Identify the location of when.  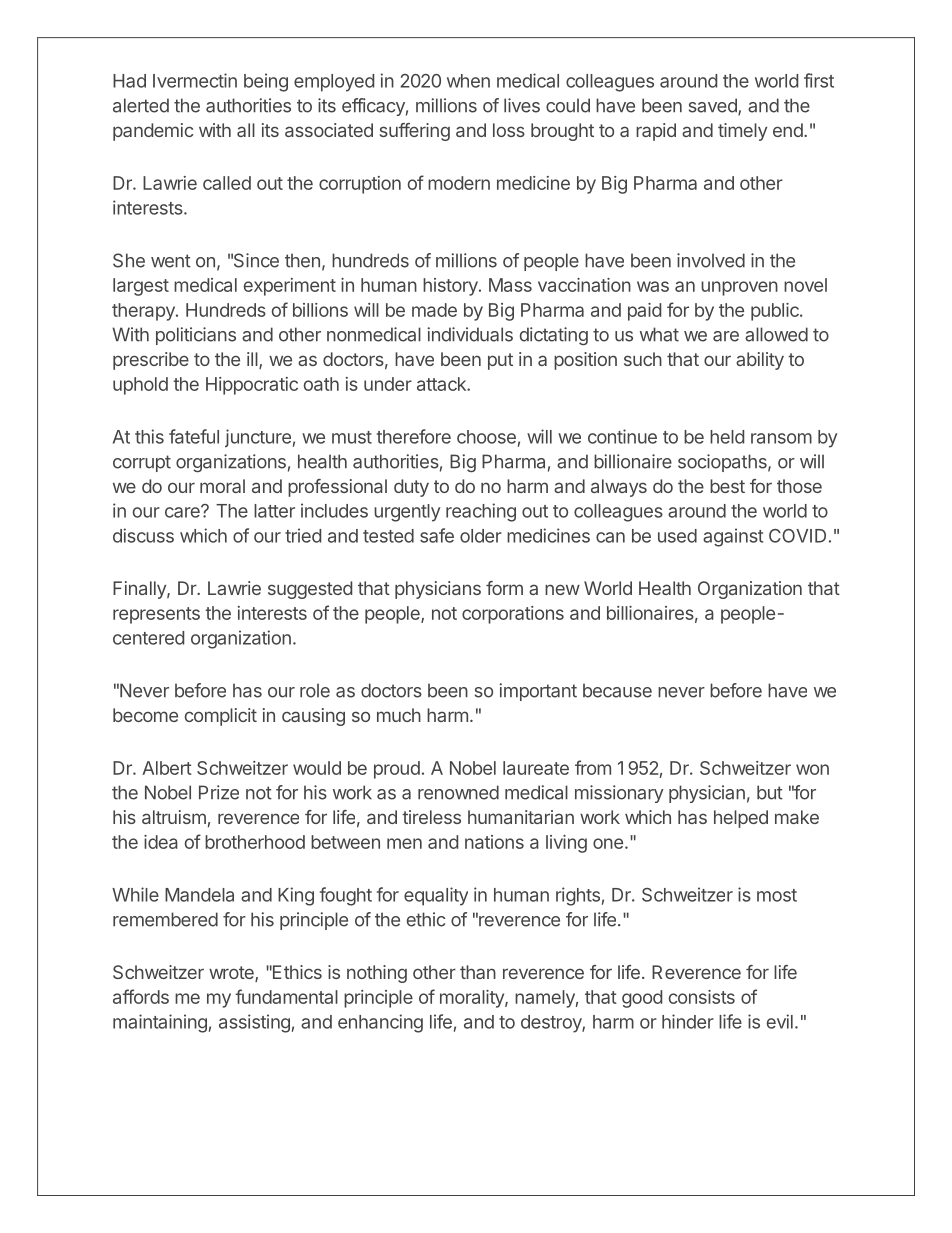
(468, 81).
